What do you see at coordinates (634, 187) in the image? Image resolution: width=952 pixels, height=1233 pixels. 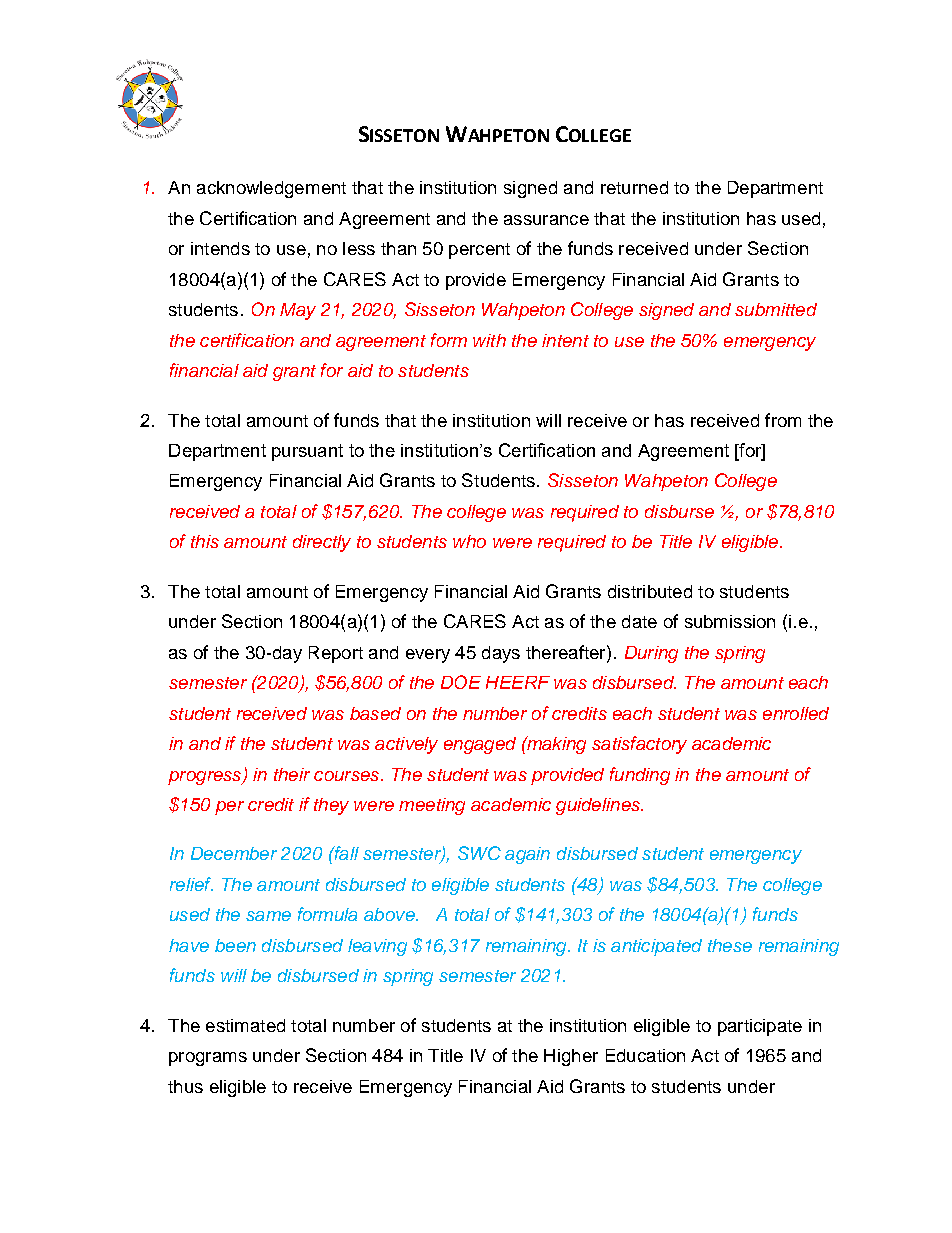 I see `returned` at bounding box center [634, 187].
